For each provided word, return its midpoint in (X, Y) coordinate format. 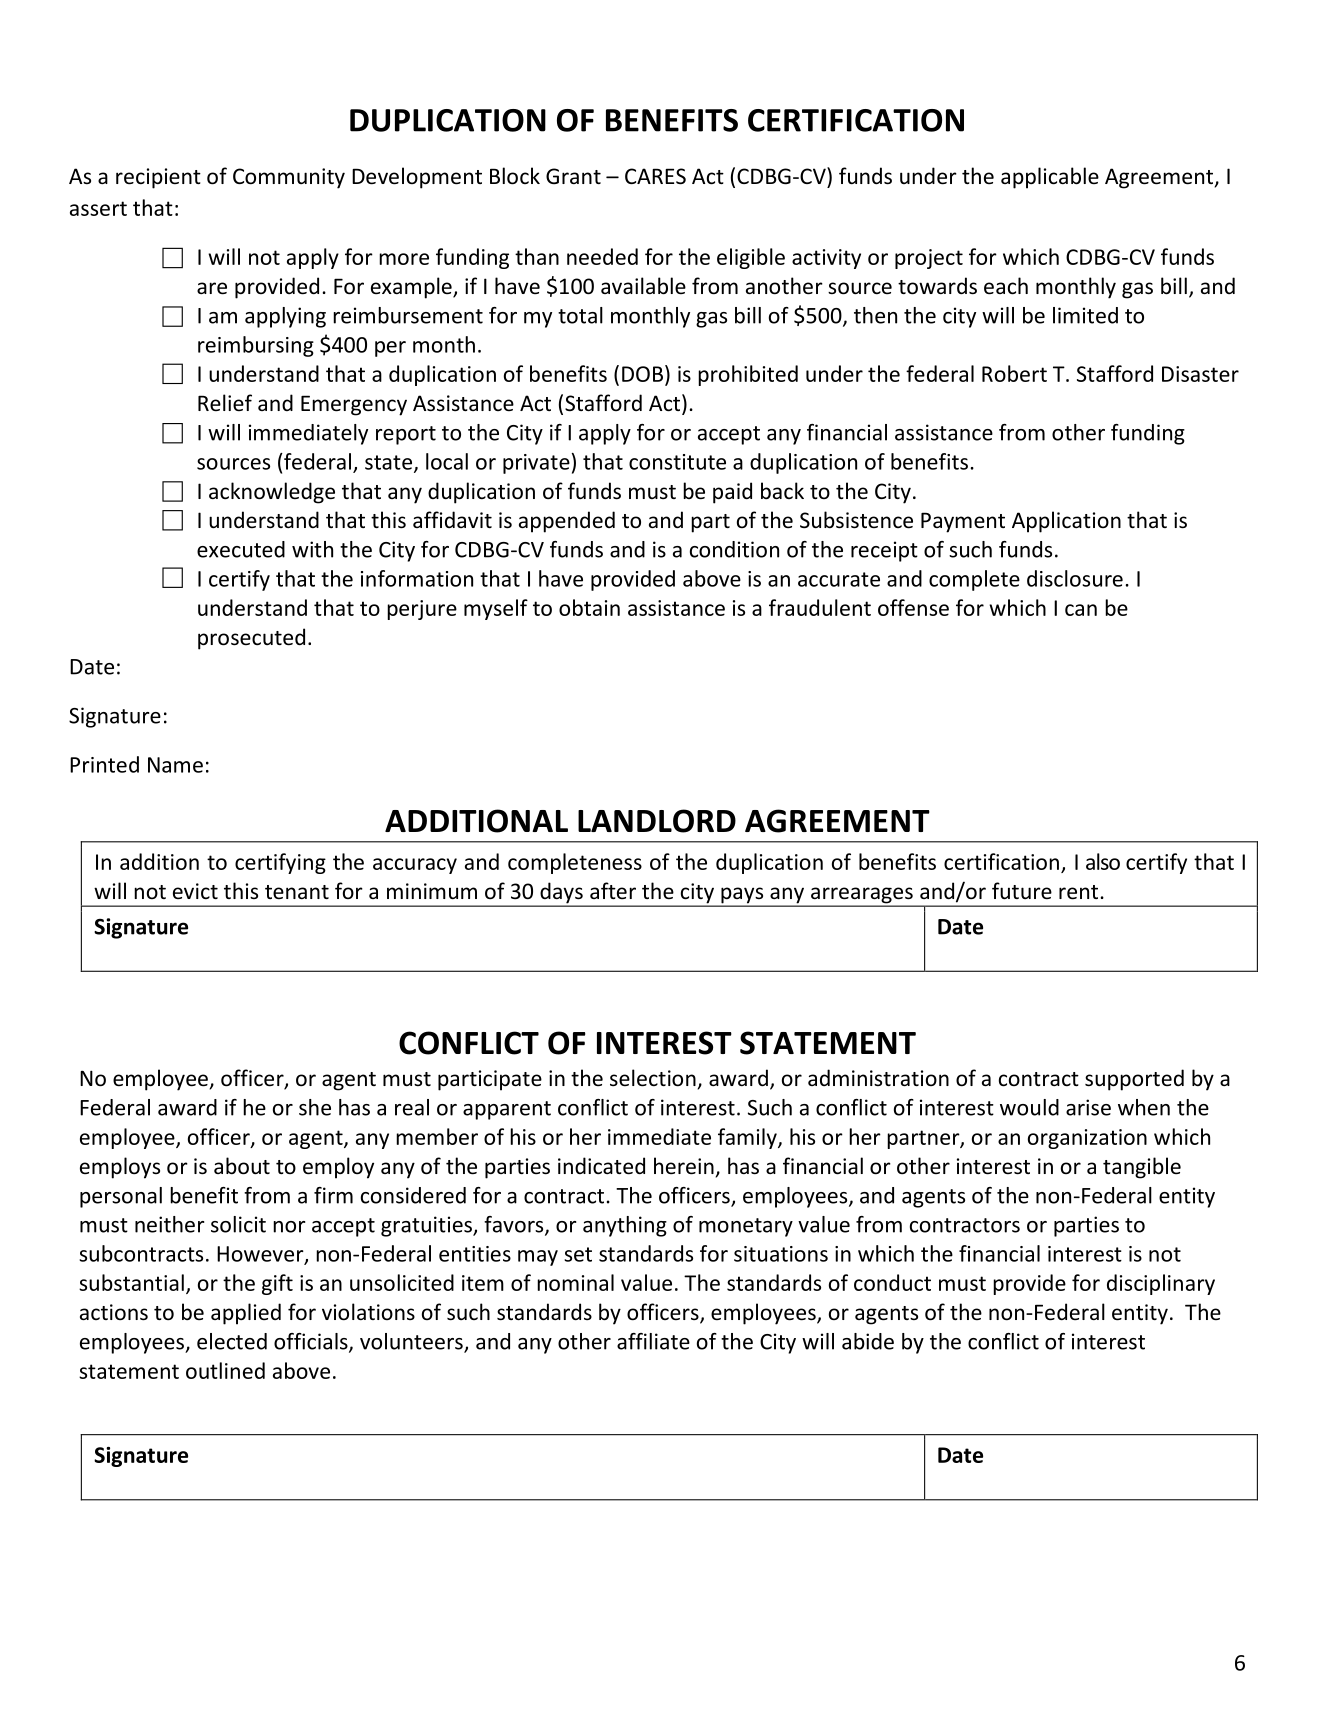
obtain (589, 607)
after (613, 890)
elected (232, 1341)
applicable (1050, 178)
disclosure (1075, 578)
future (1022, 891)
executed (241, 549)
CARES (655, 176)
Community (289, 178)
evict (195, 891)
